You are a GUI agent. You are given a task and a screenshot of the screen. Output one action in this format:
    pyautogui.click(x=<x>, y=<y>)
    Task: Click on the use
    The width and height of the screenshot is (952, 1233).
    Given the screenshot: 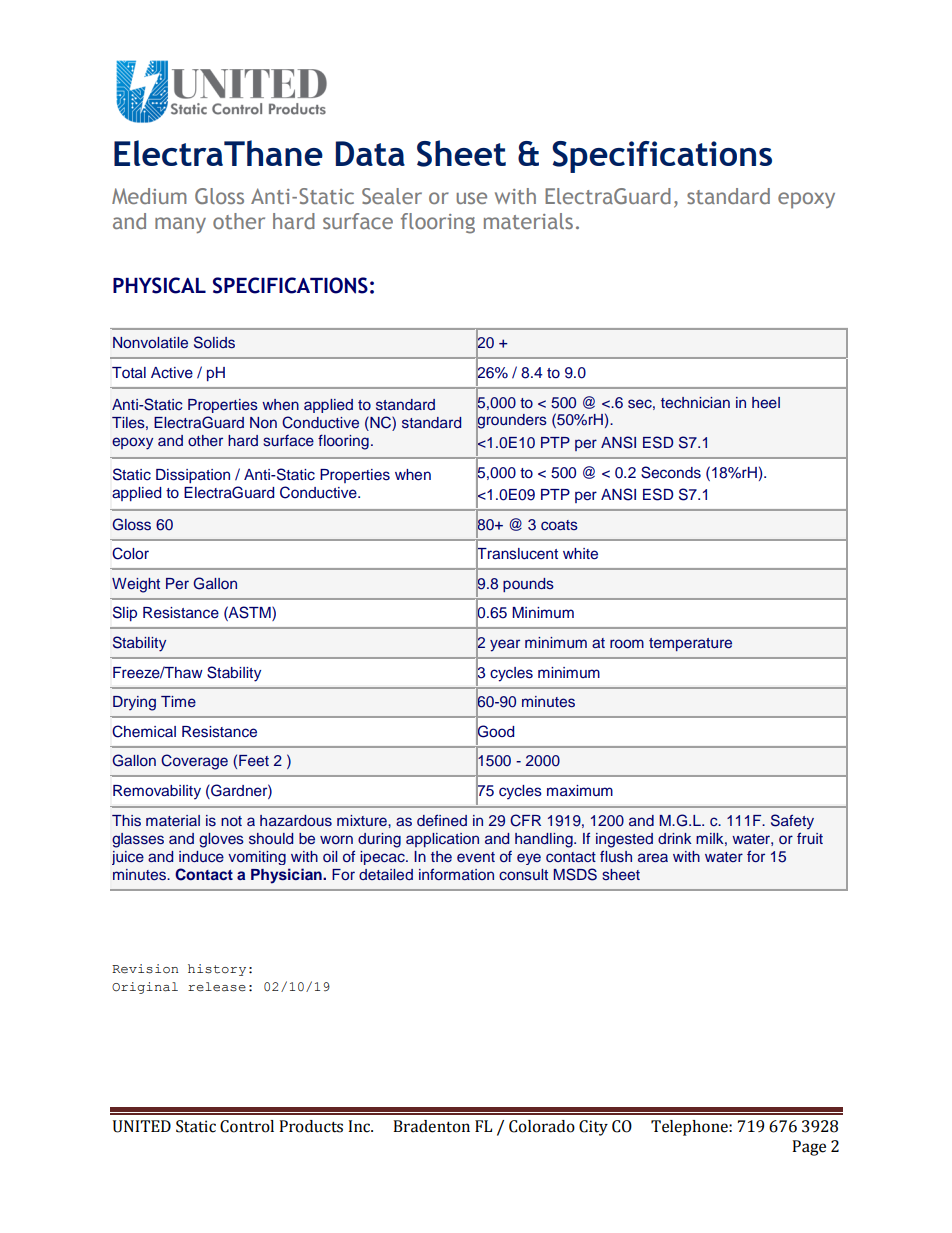 What is the action you would take?
    pyautogui.click(x=472, y=198)
